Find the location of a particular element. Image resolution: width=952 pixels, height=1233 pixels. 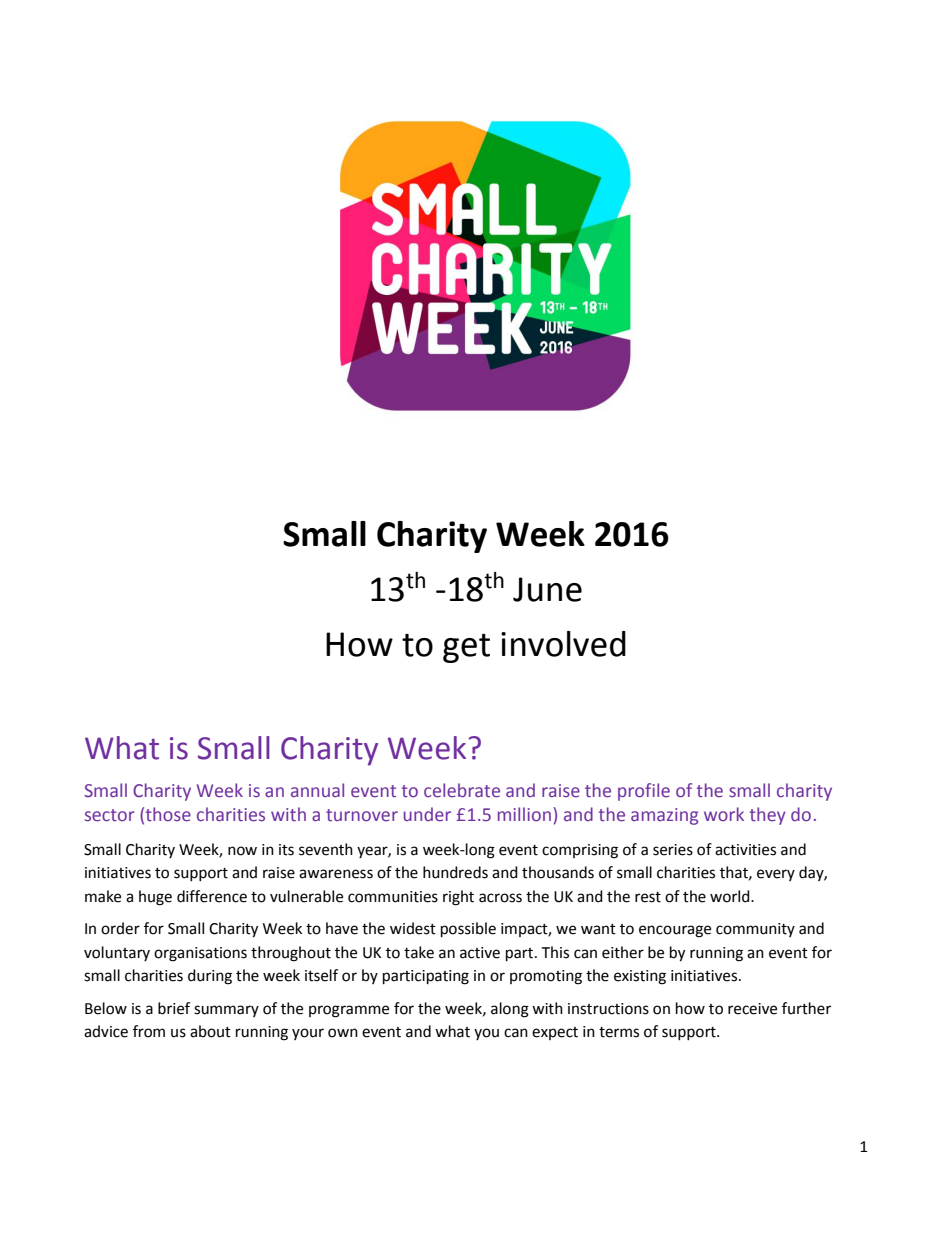

annual is located at coordinates (317, 790).
